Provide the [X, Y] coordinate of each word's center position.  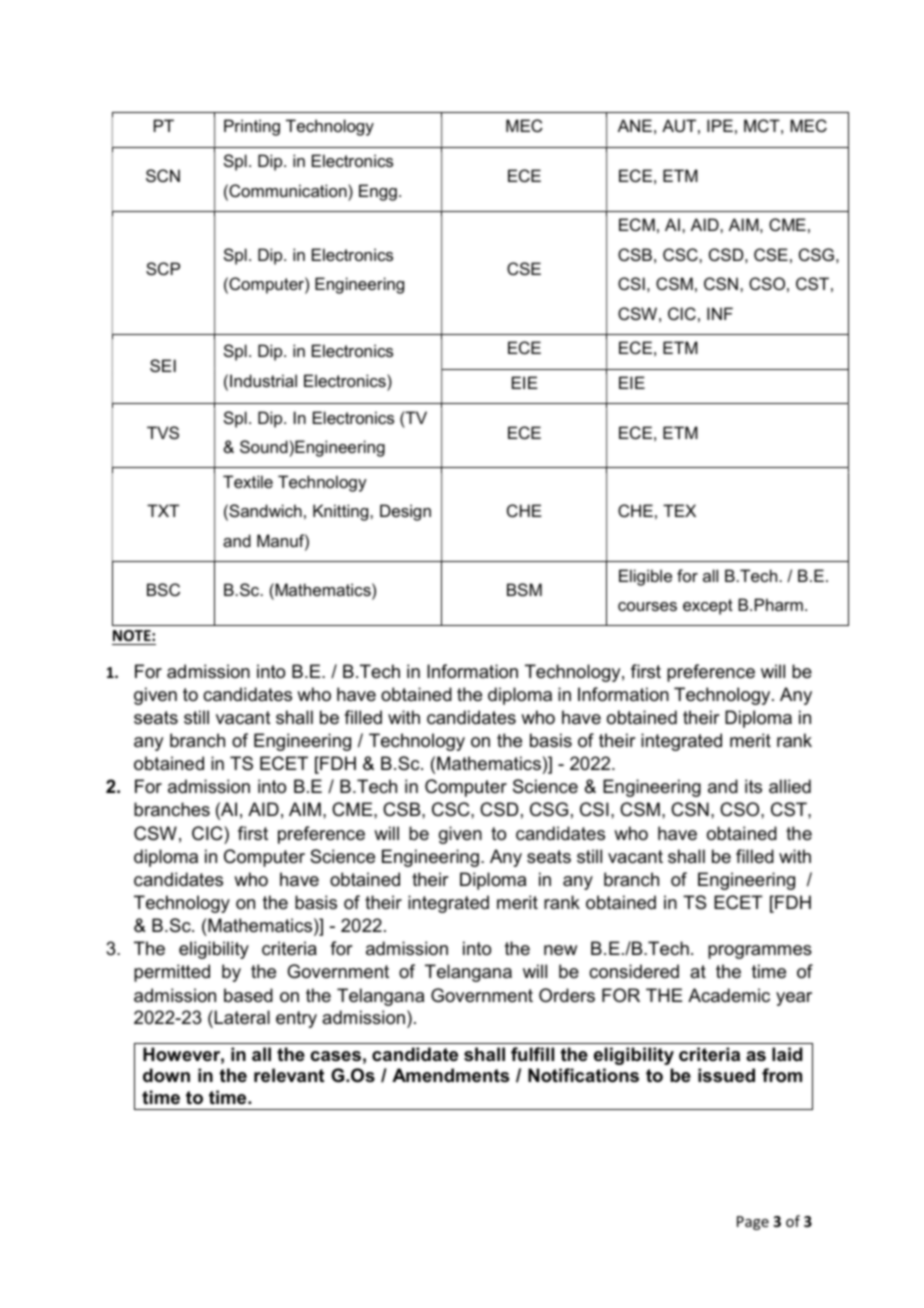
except [708, 607]
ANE [635, 125]
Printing [252, 127]
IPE [720, 125]
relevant [289, 1075]
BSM [524, 589]
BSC [163, 589]
